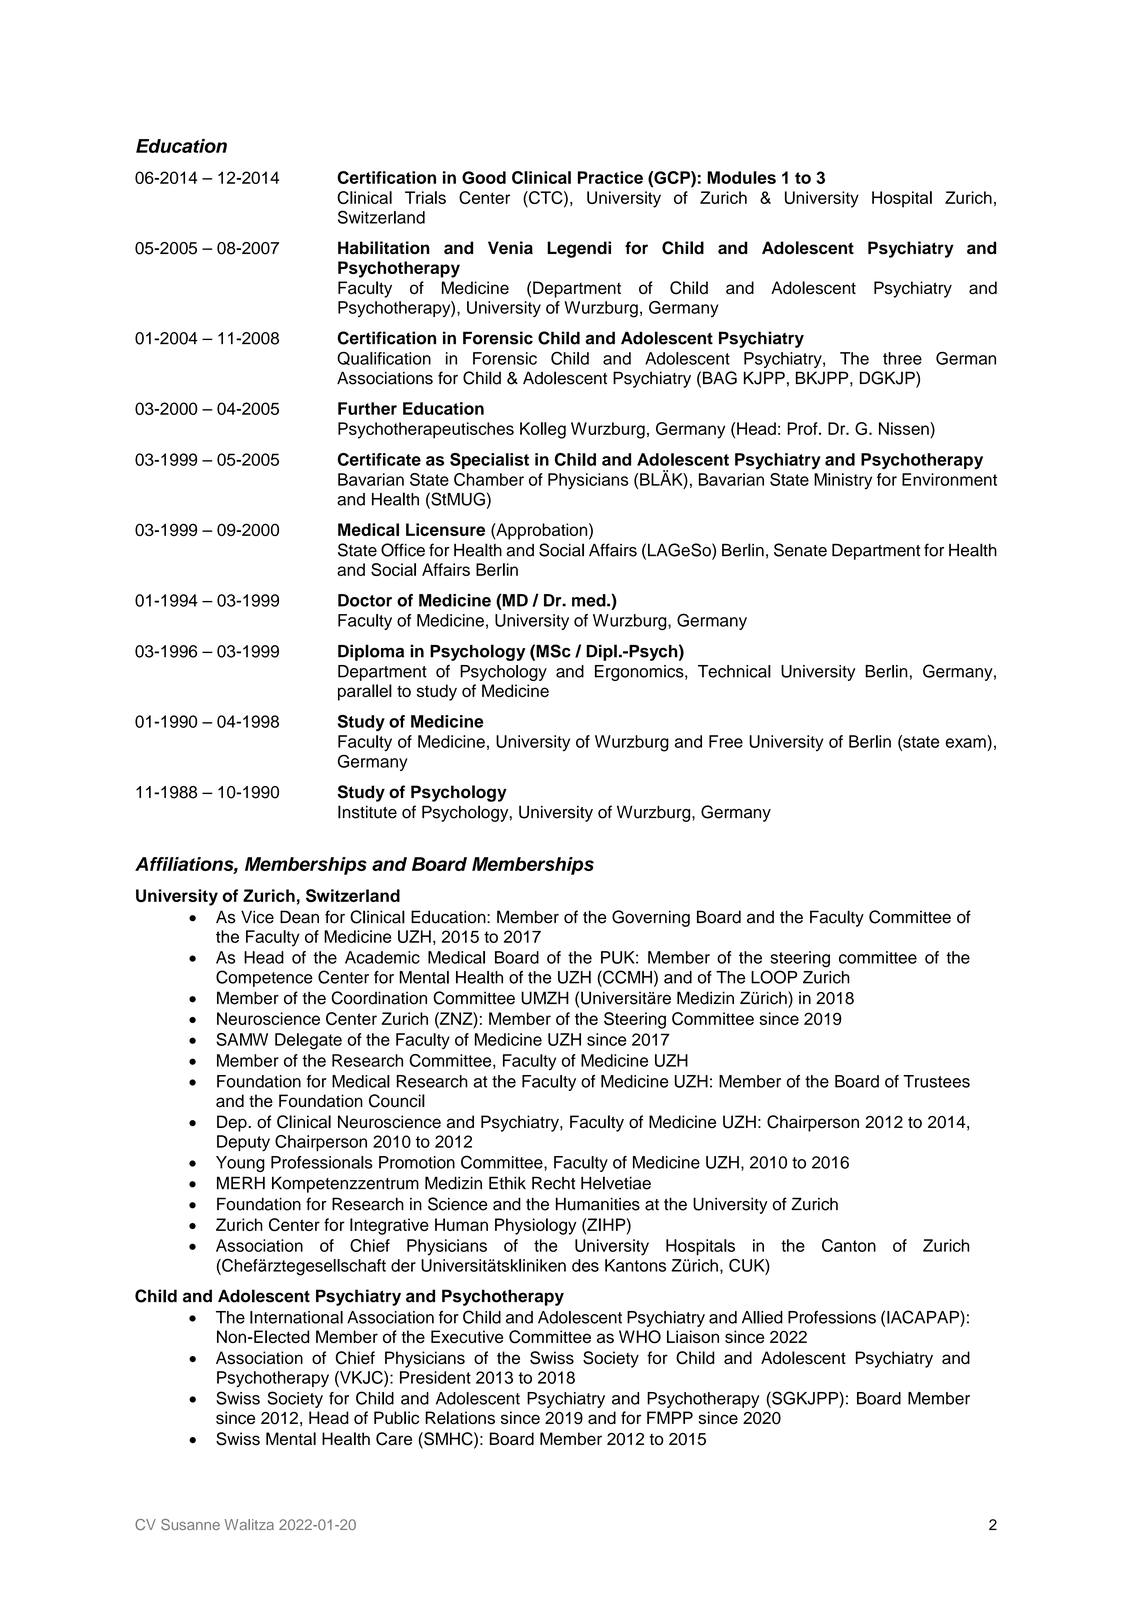 The height and width of the screenshot is (1601, 1132). I want to click on Trustees, so click(936, 1081).
